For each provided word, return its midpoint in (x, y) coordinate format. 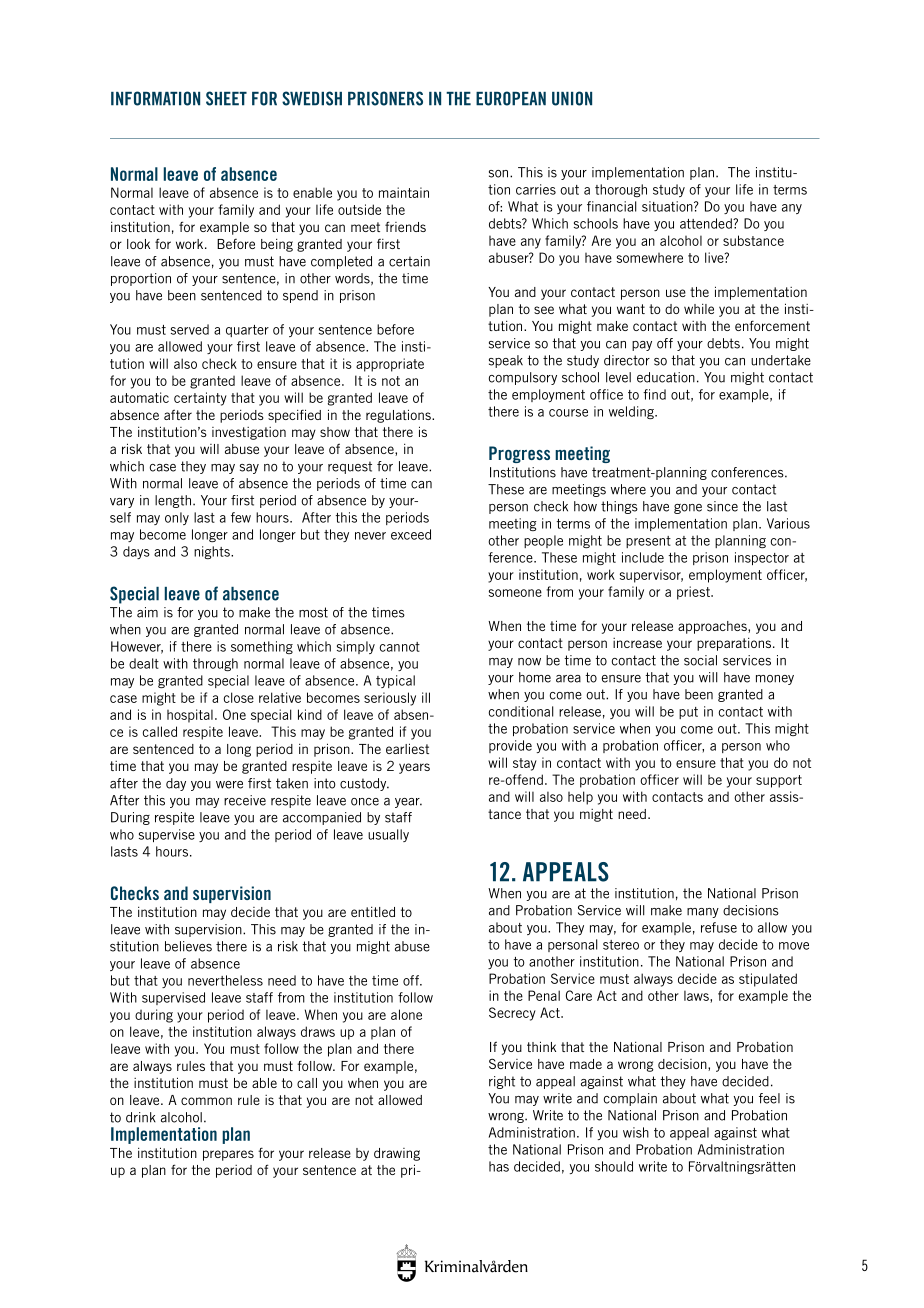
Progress (519, 454)
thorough (621, 190)
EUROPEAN (511, 98)
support (779, 781)
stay (525, 764)
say (249, 469)
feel (769, 1098)
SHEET (226, 98)
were (229, 785)
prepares (228, 1155)
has (499, 1166)
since (722, 506)
